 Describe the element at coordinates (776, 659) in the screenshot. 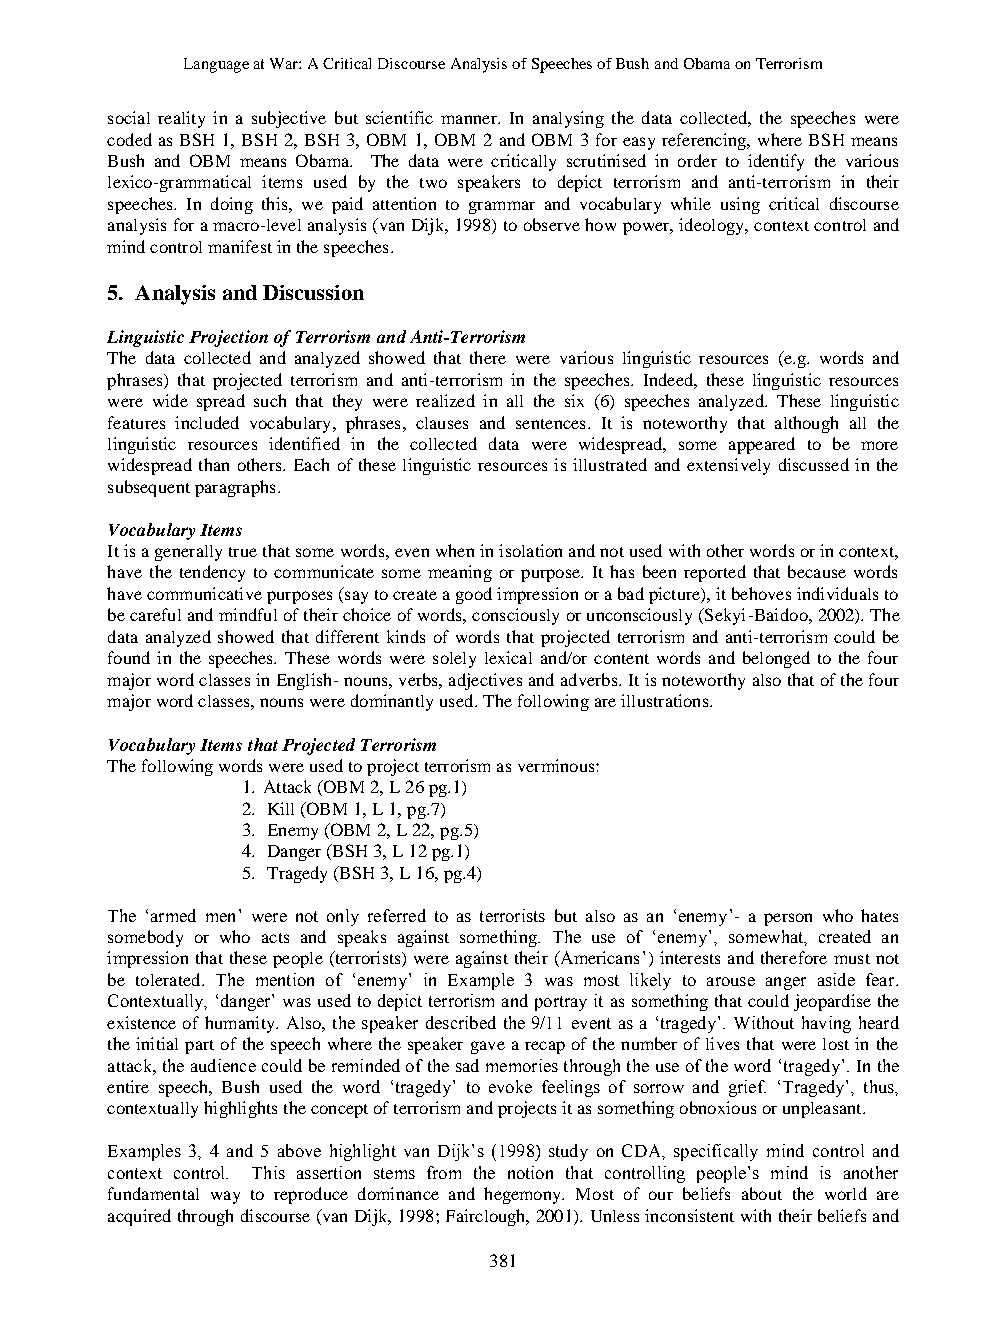

I see `belonged` at that location.
